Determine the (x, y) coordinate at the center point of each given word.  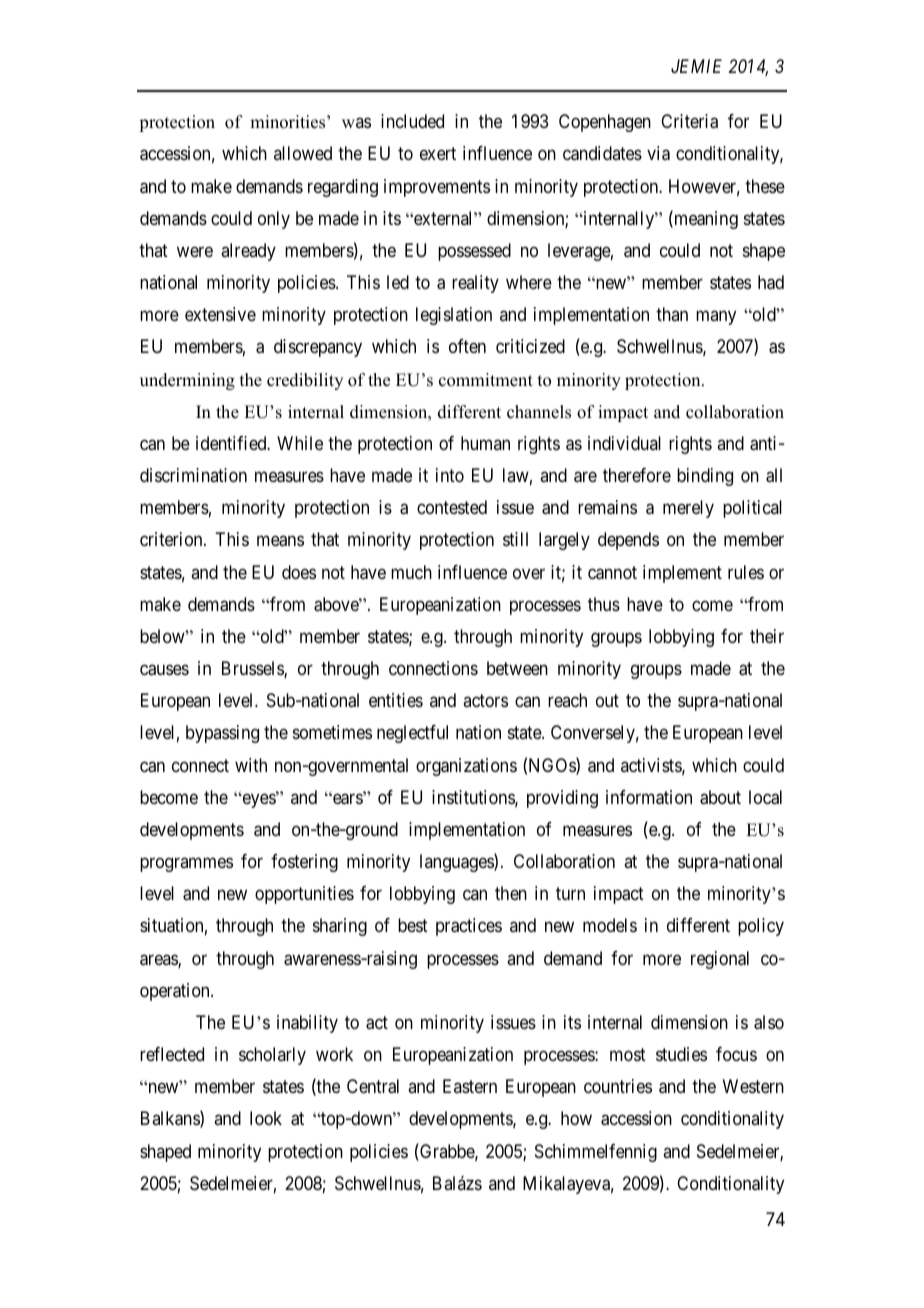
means (280, 541)
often (467, 346)
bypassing (222, 734)
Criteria (689, 121)
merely (688, 509)
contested (452, 507)
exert (438, 154)
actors (485, 701)
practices (469, 927)
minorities (289, 122)
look (266, 1118)
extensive (220, 314)
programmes (186, 864)
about (720, 797)
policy (761, 927)
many (716, 318)
